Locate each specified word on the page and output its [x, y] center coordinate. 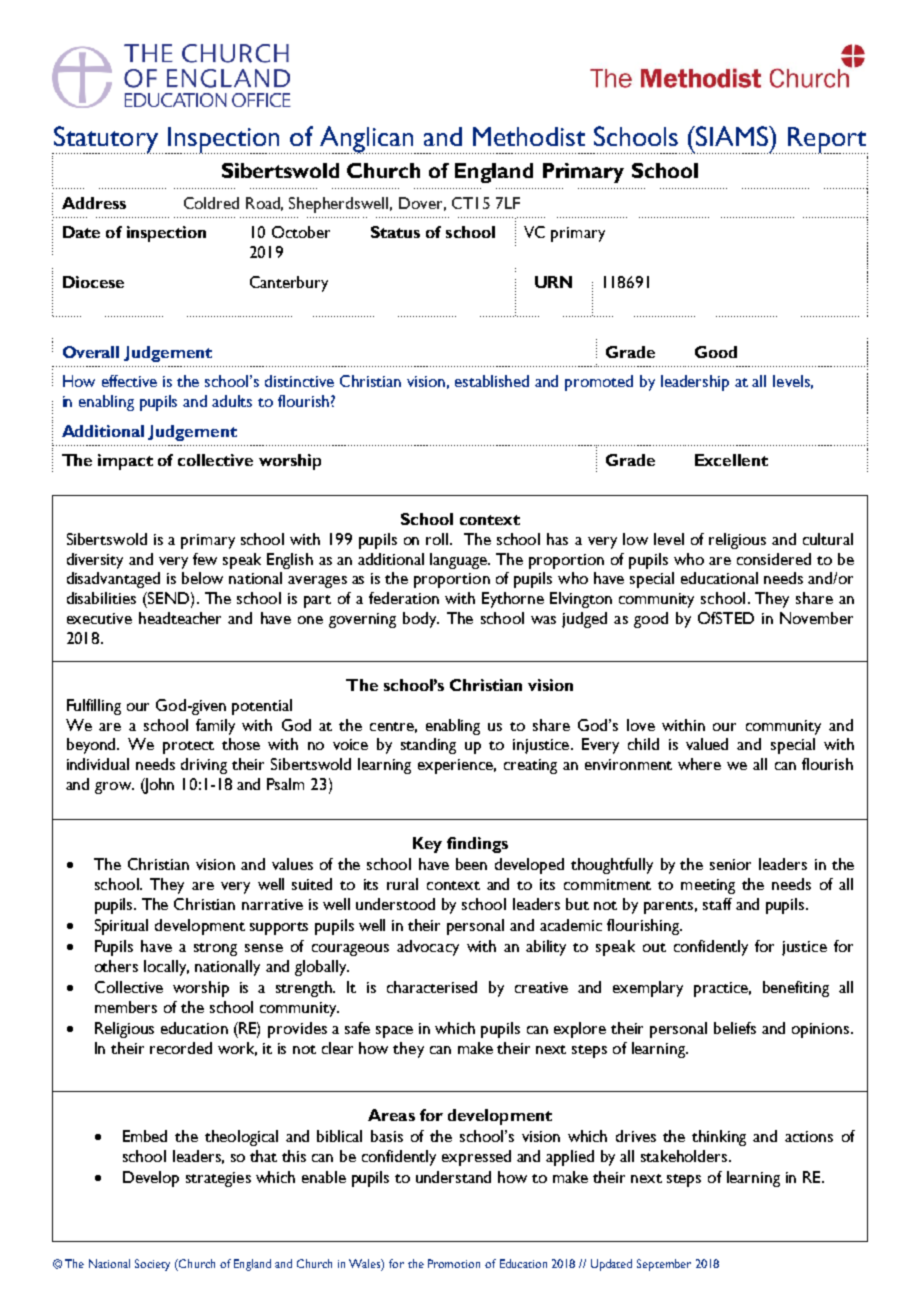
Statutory [106, 140]
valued [707, 744]
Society [152, 1265]
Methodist [529, 136]
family [215, 727]
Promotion [454, 1263]
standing [428, 746]
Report [828, 140]
